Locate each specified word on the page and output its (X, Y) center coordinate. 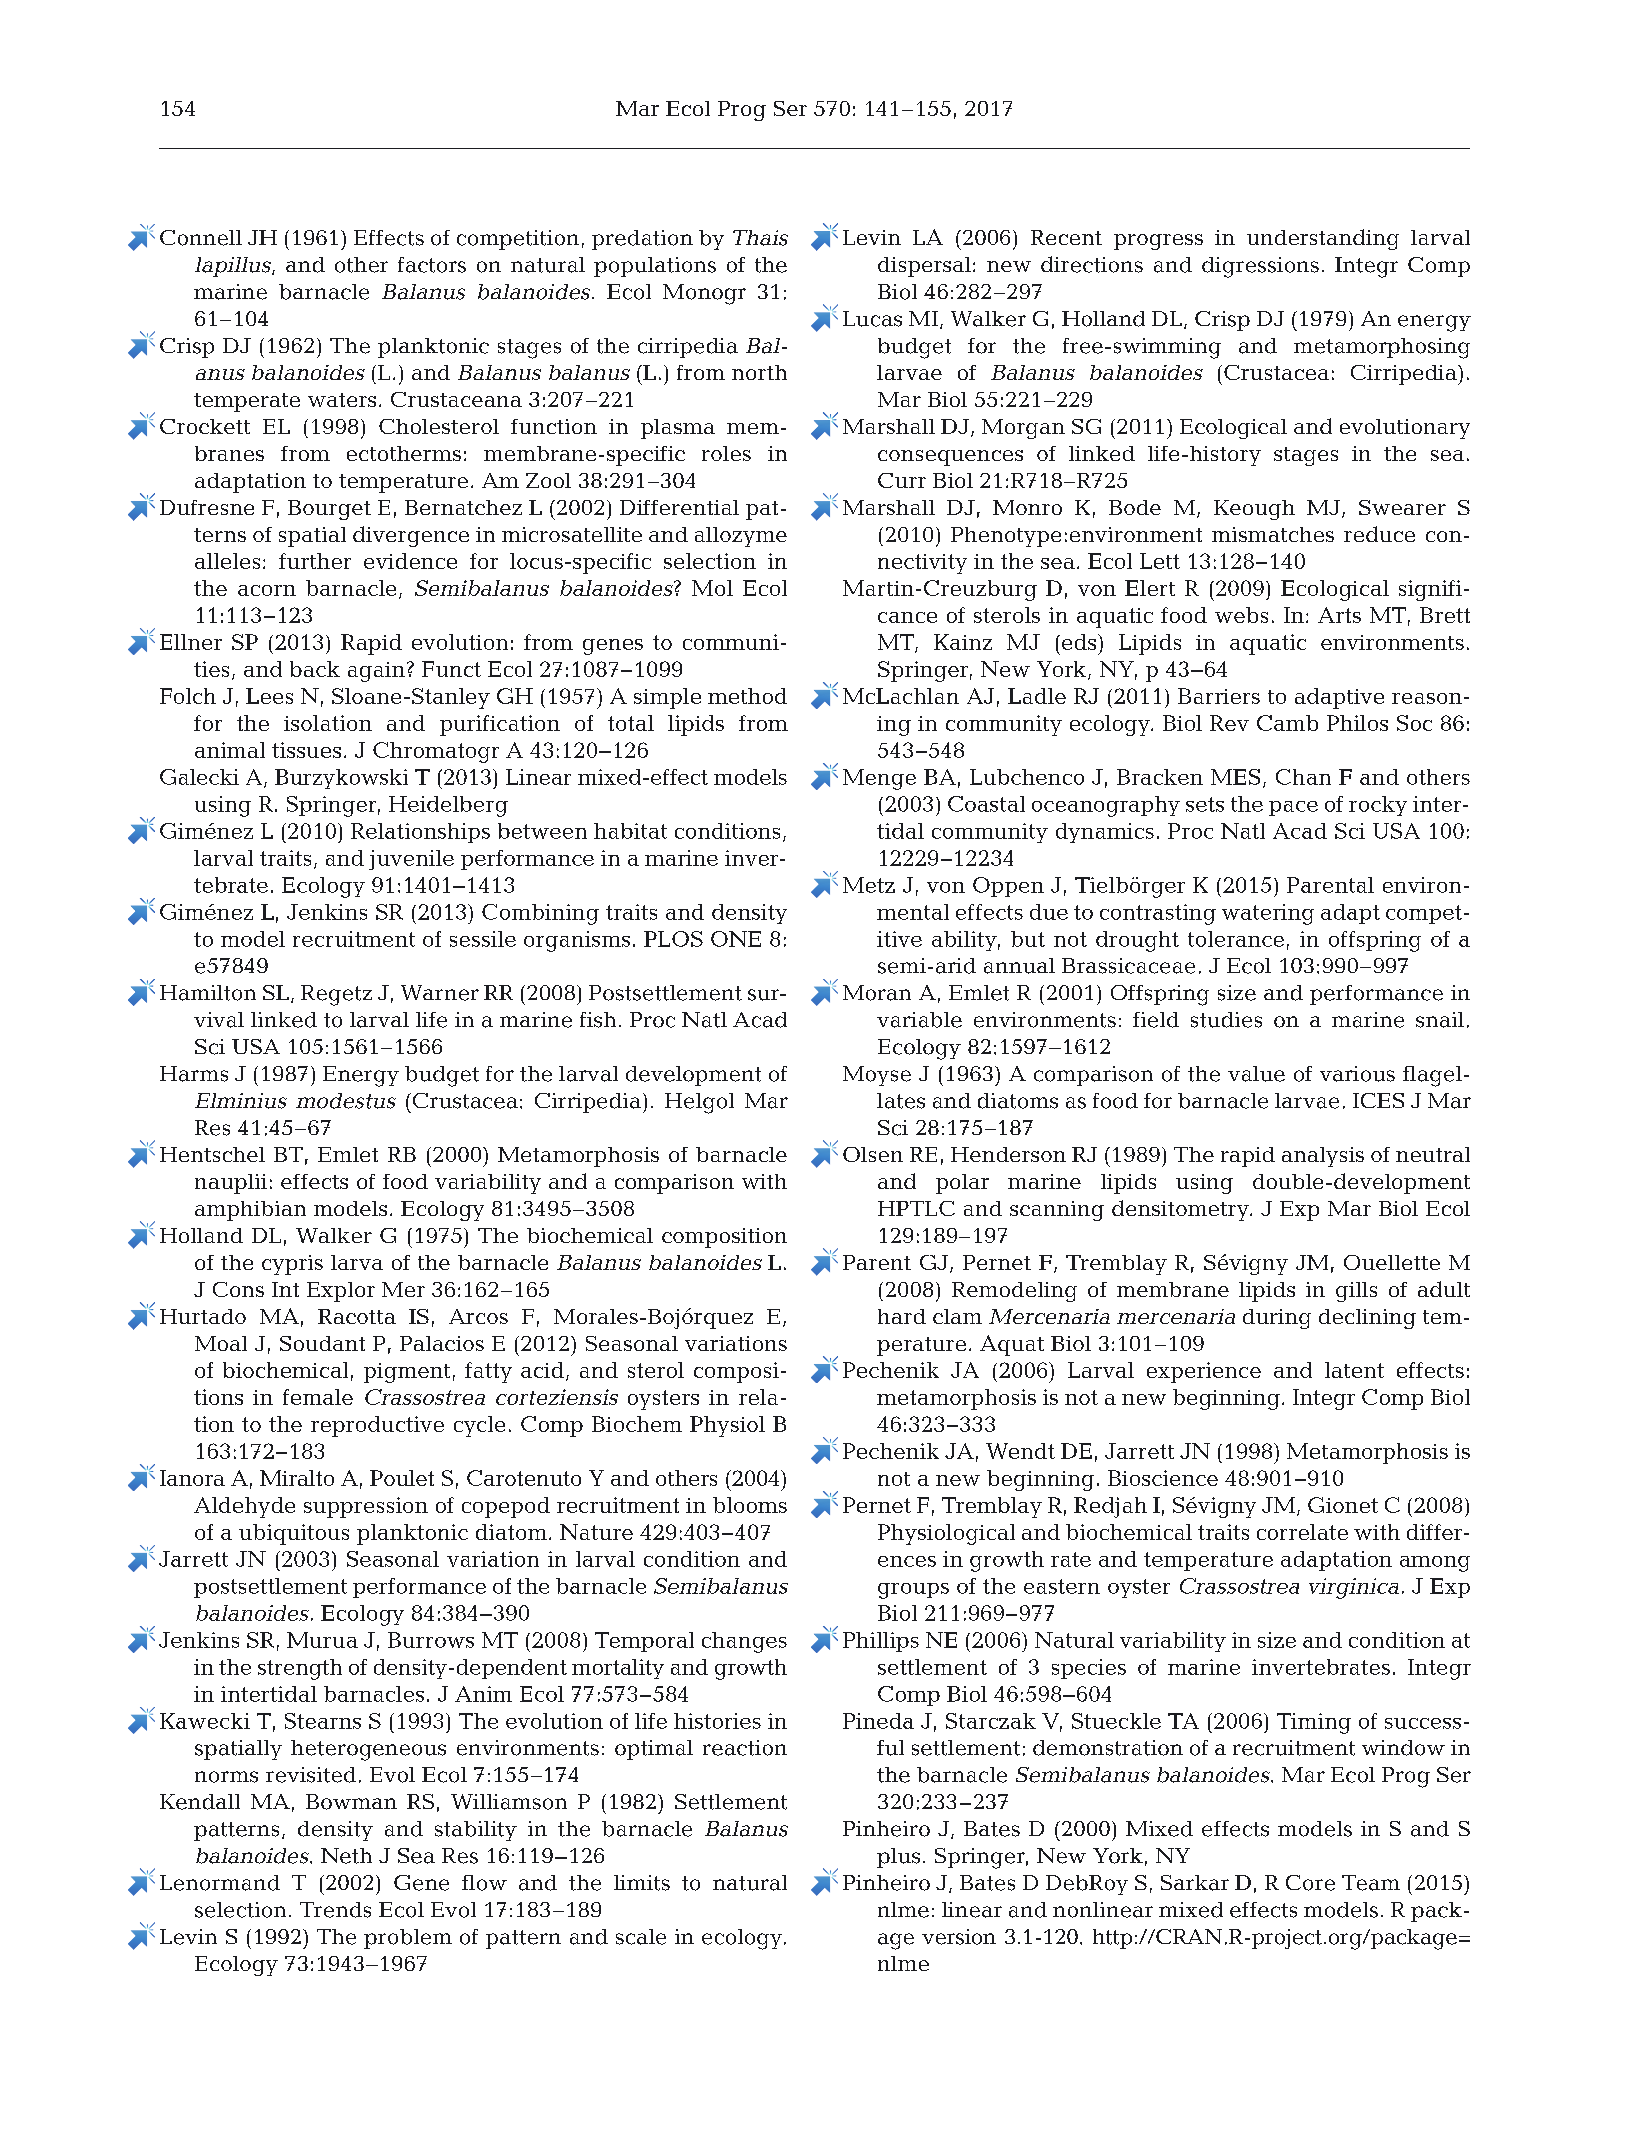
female (318, 1397)
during (1277, 1319)
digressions (1260, 267)
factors (432, 265)
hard (902, 1316)
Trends (335, 1910)
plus (898, 1858)
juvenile (411, 860)
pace (1293, 808)
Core (1310, 1883)
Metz (869, 885)
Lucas (872, 319)
